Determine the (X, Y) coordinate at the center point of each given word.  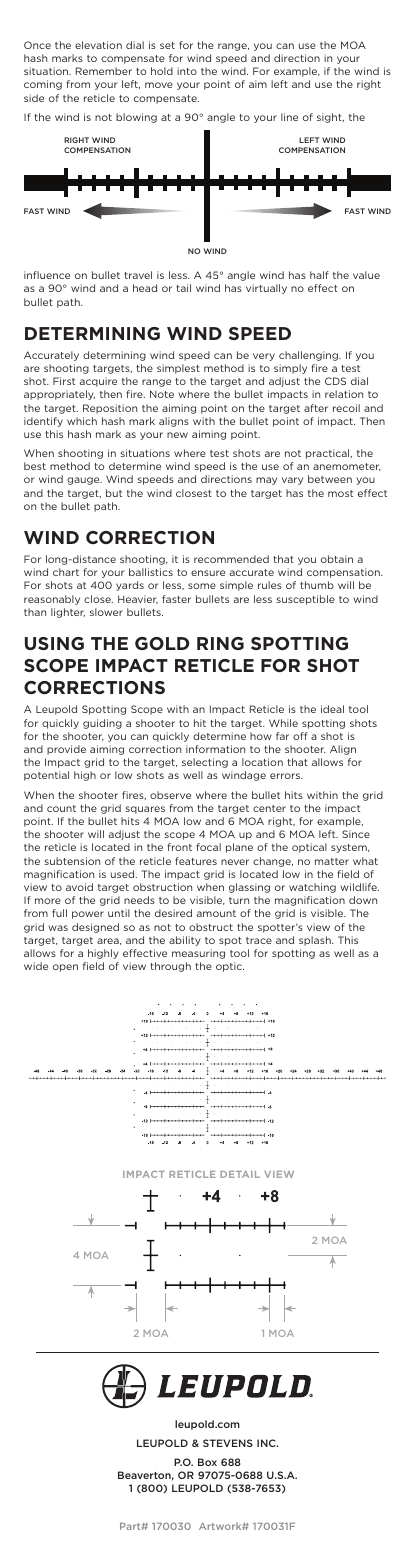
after (316, 408)
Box (207, 1462)
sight (330, 118)
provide (66, 750)
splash (316, 941)
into (187, 71)
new (177, 435)
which (82, 421)
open (65, 968)
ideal (332, 709)
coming (43, 85)
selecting (205, 763)
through (170, 967)
